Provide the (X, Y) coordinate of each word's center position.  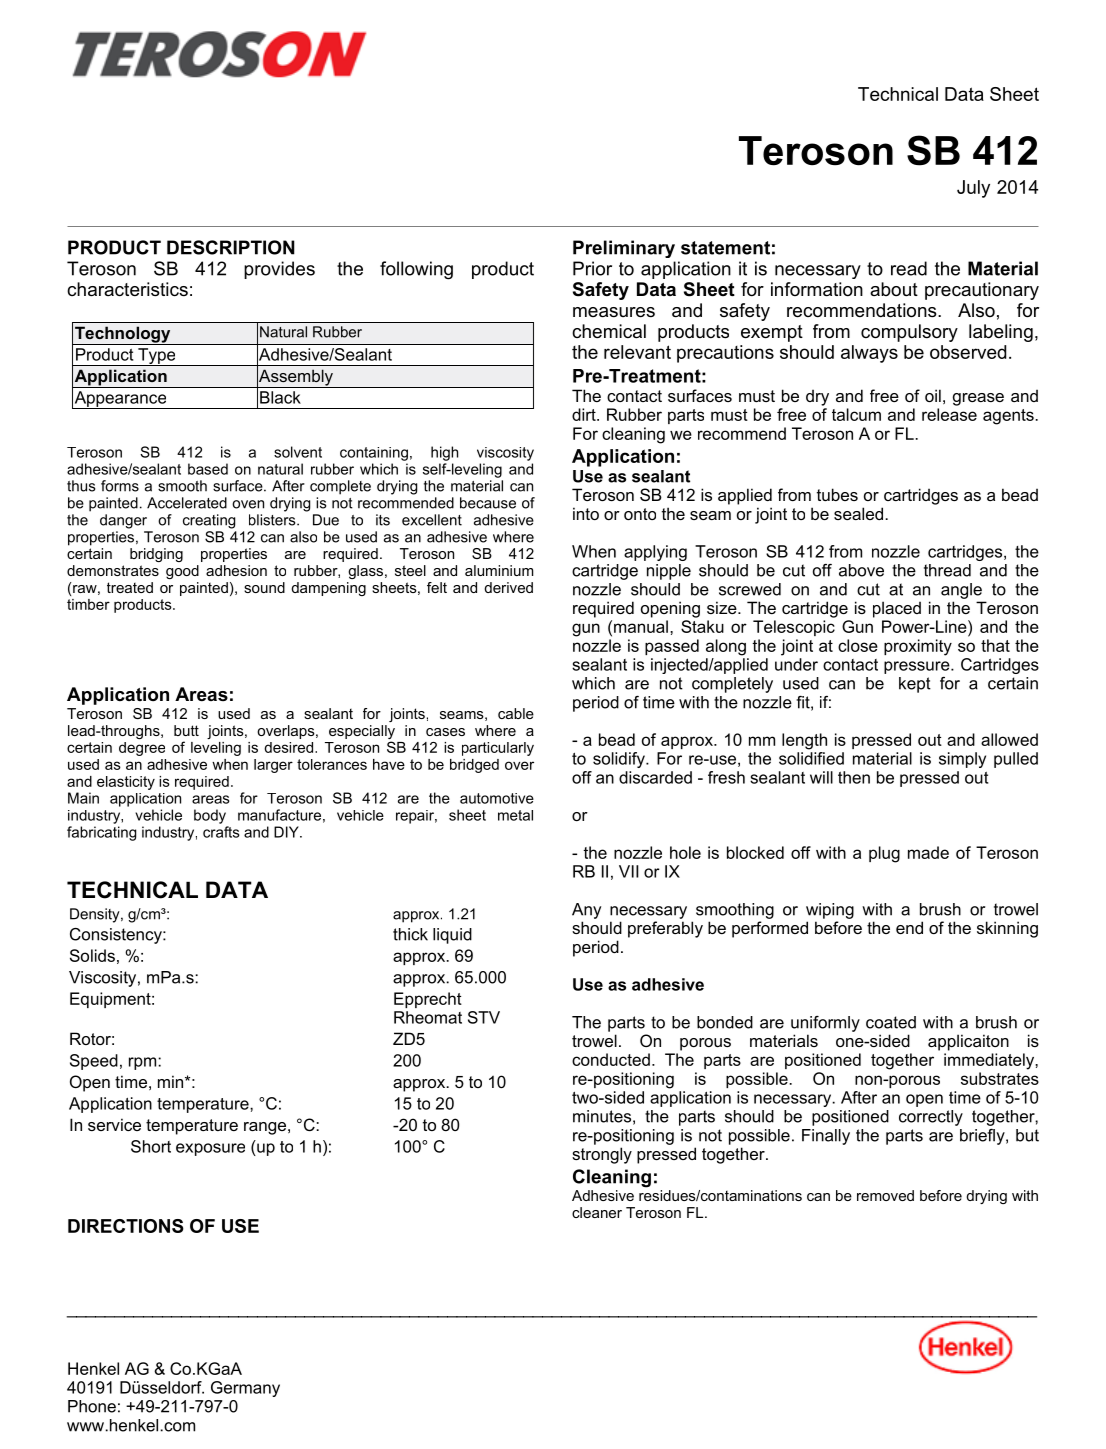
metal (515, 815)
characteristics (127, 289)
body (210, 816)
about (894, 289)
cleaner (597, 1212)
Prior (592, 268)
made (928, 852)
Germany (245, 1389)
